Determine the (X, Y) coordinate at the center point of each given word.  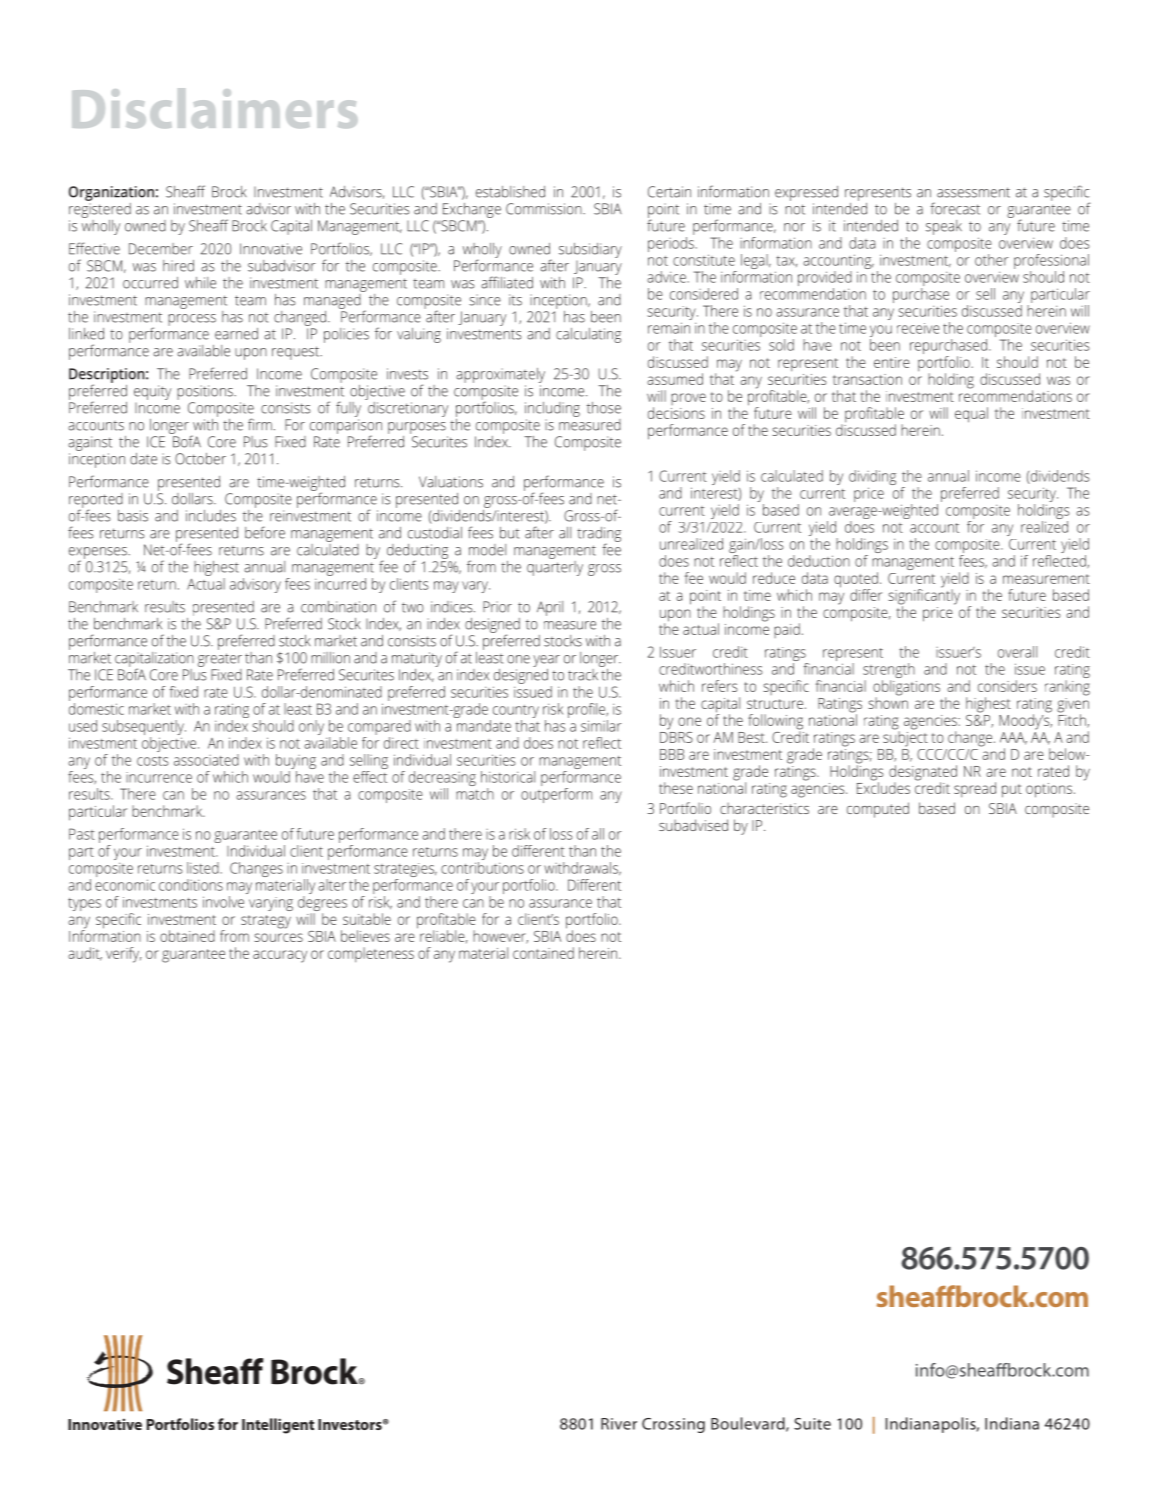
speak (944, 227)
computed (878, 810)
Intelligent (278, 1426)
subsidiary (590, 250)
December (161, 249)
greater (220, 660)
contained (543, 953)
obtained (187, 936)
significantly (924, 596)
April (550, 608)
